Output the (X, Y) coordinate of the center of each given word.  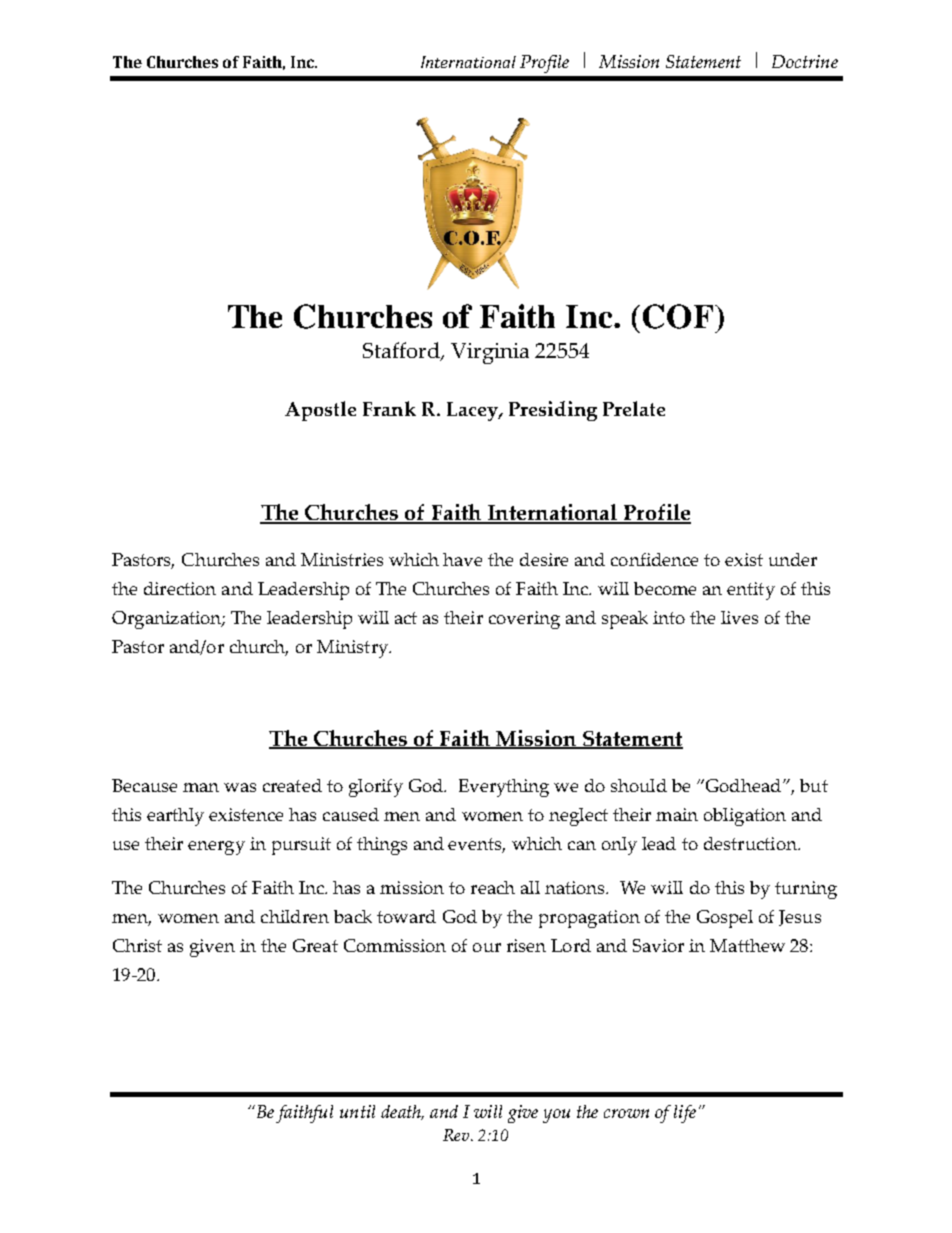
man (201, 787)
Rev (457, 1135)
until (357, 1111)
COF (678, 316)
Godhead (742, 785)
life (685, 1114)
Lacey (474, 411)
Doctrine (805, 61)
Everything (504, 788)
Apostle (320, 411)
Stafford (402, 351)
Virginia (490, 353)
